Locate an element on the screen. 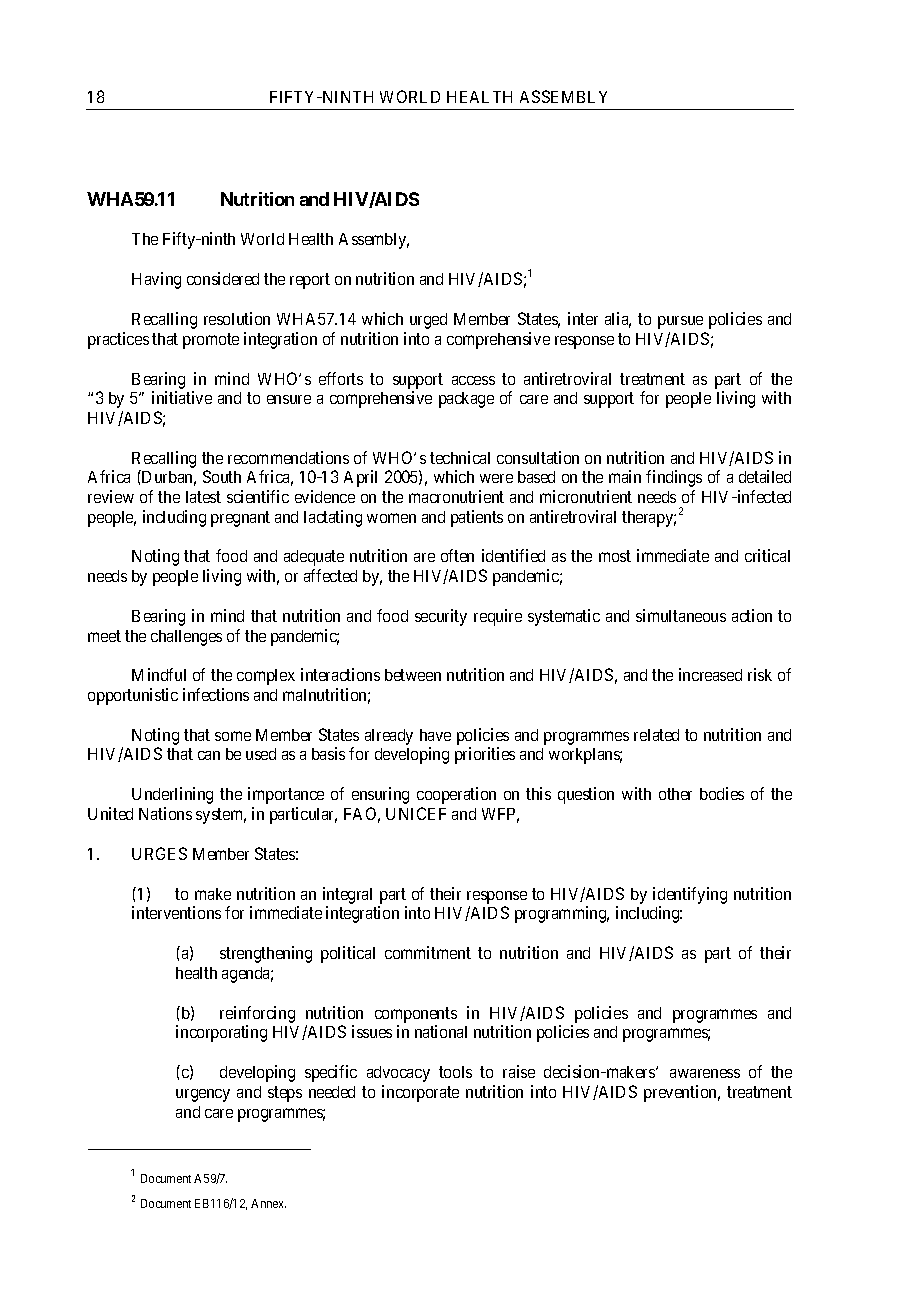  some is located at coordinates (233, 736).
